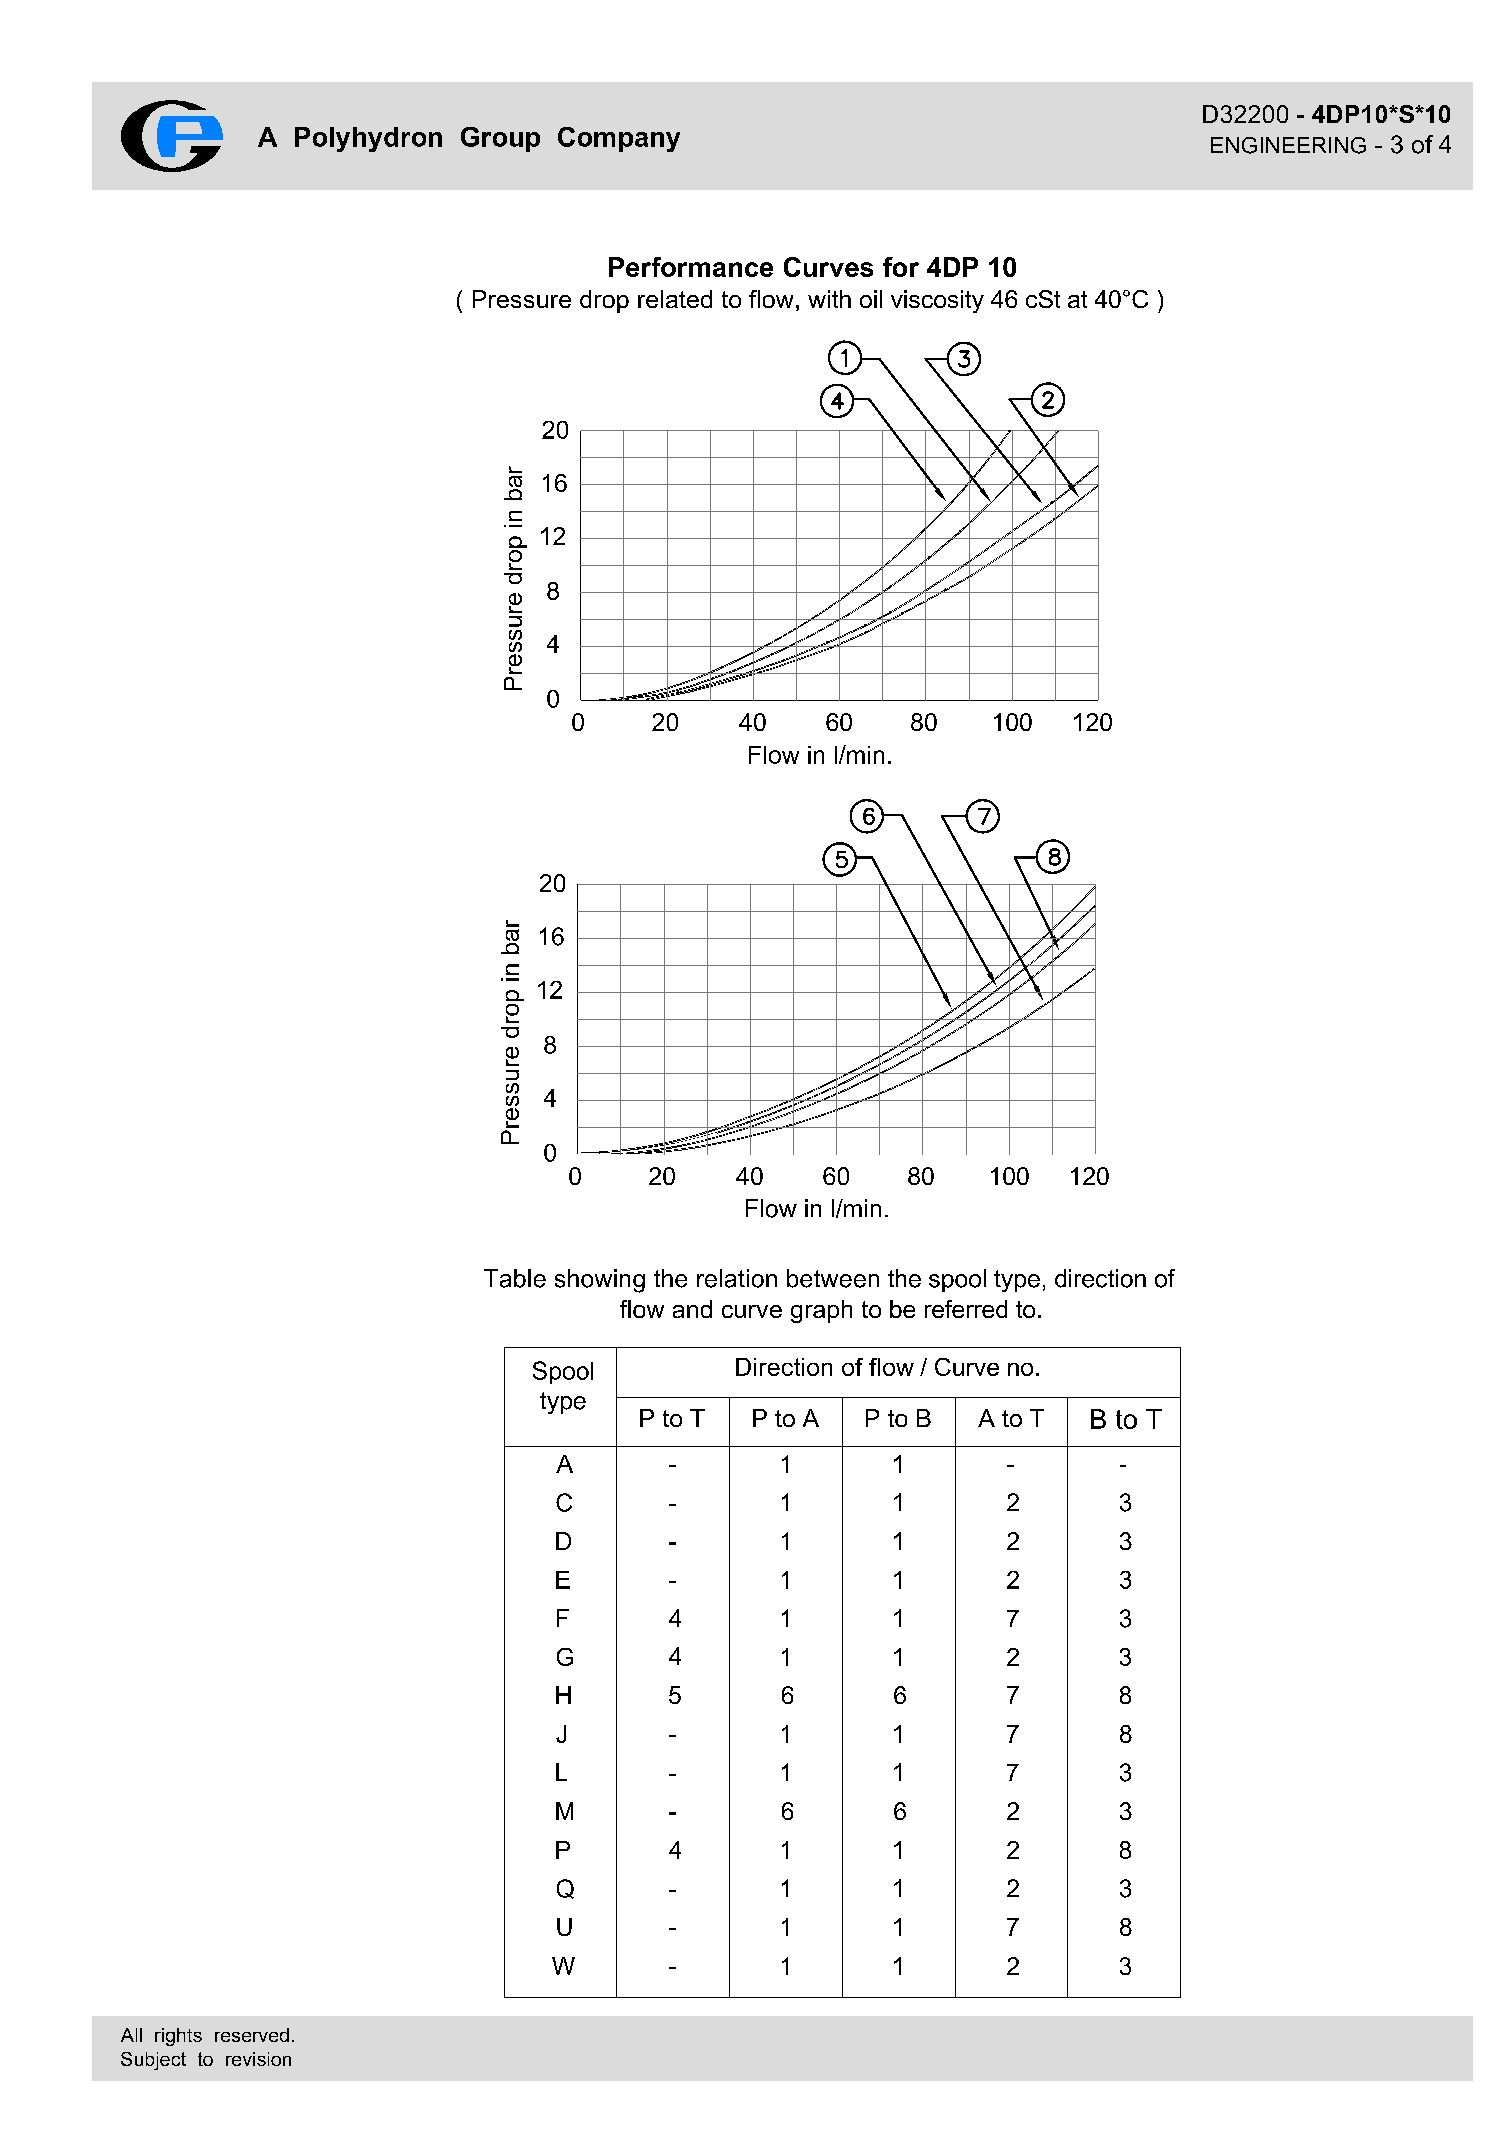 This document has height=2136, width=1510. What do you see at coordinates (1288, 145) in the document?
I see `ENGINEERING` at bounding box center [1288, 145].
